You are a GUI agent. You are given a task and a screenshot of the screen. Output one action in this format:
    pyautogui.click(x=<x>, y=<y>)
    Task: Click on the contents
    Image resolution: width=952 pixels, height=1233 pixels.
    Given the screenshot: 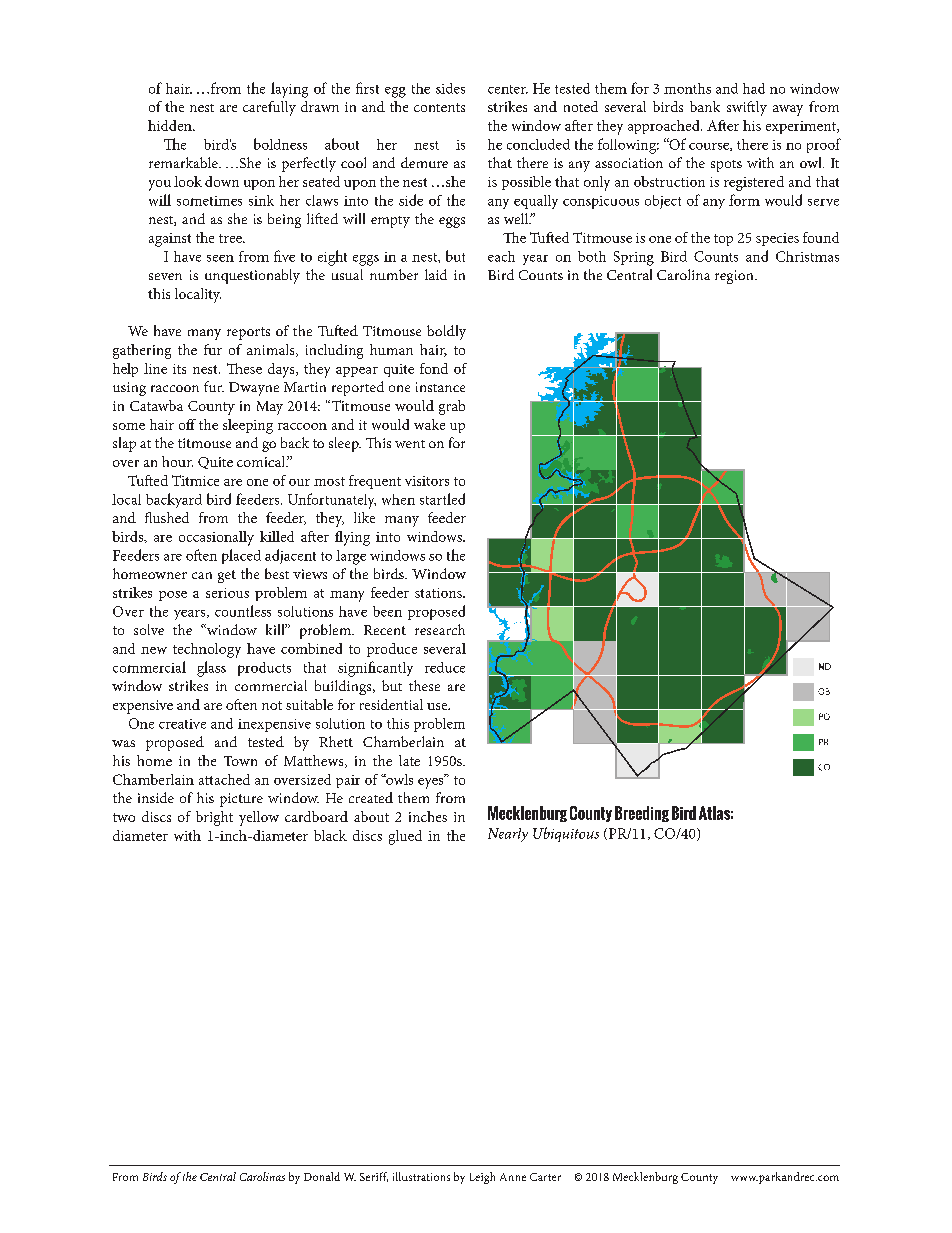 What is the action you would take?
    pyautogui.click(x=439, y=107)
